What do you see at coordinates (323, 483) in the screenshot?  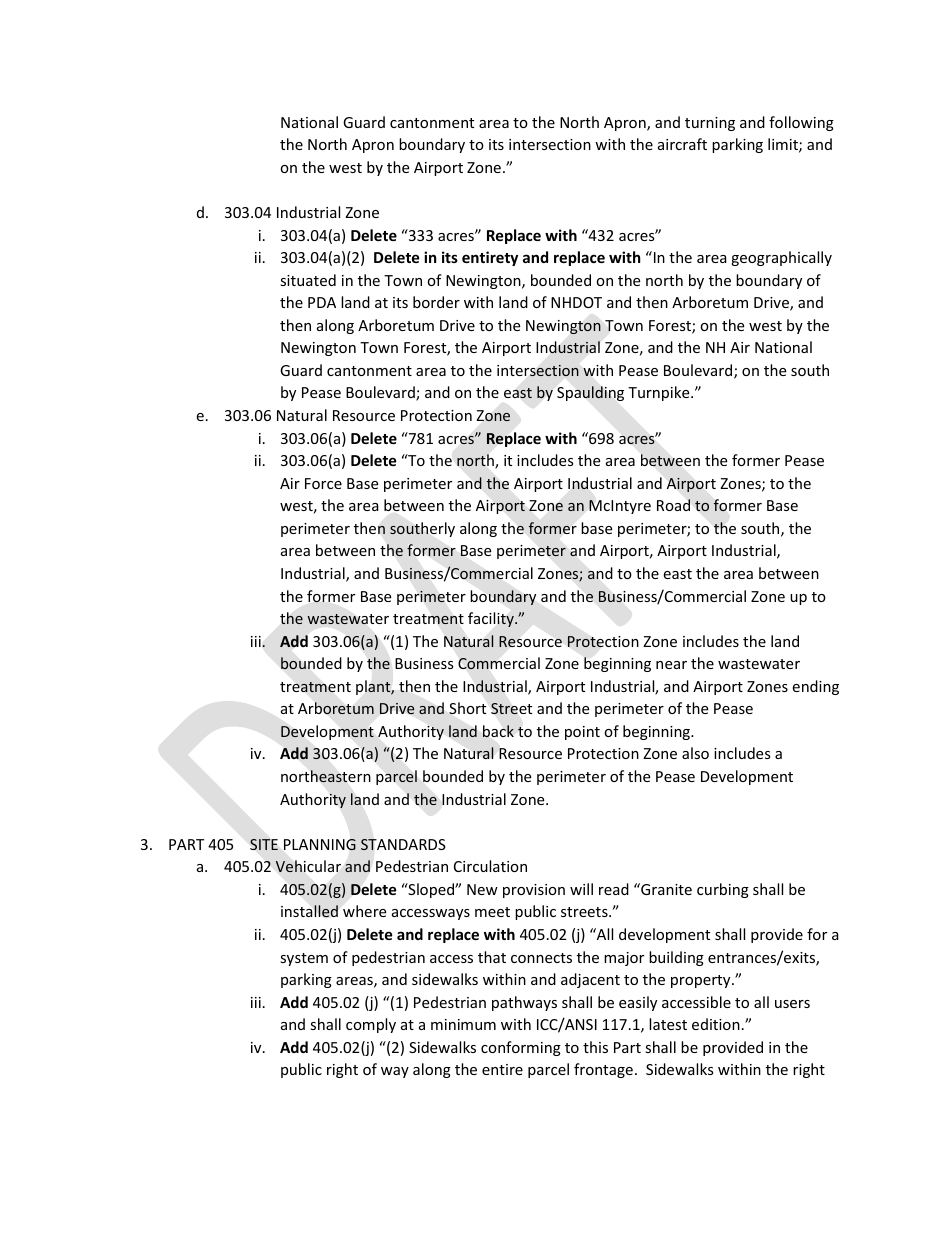 I see `Force` at bounding box center [323, 483].
